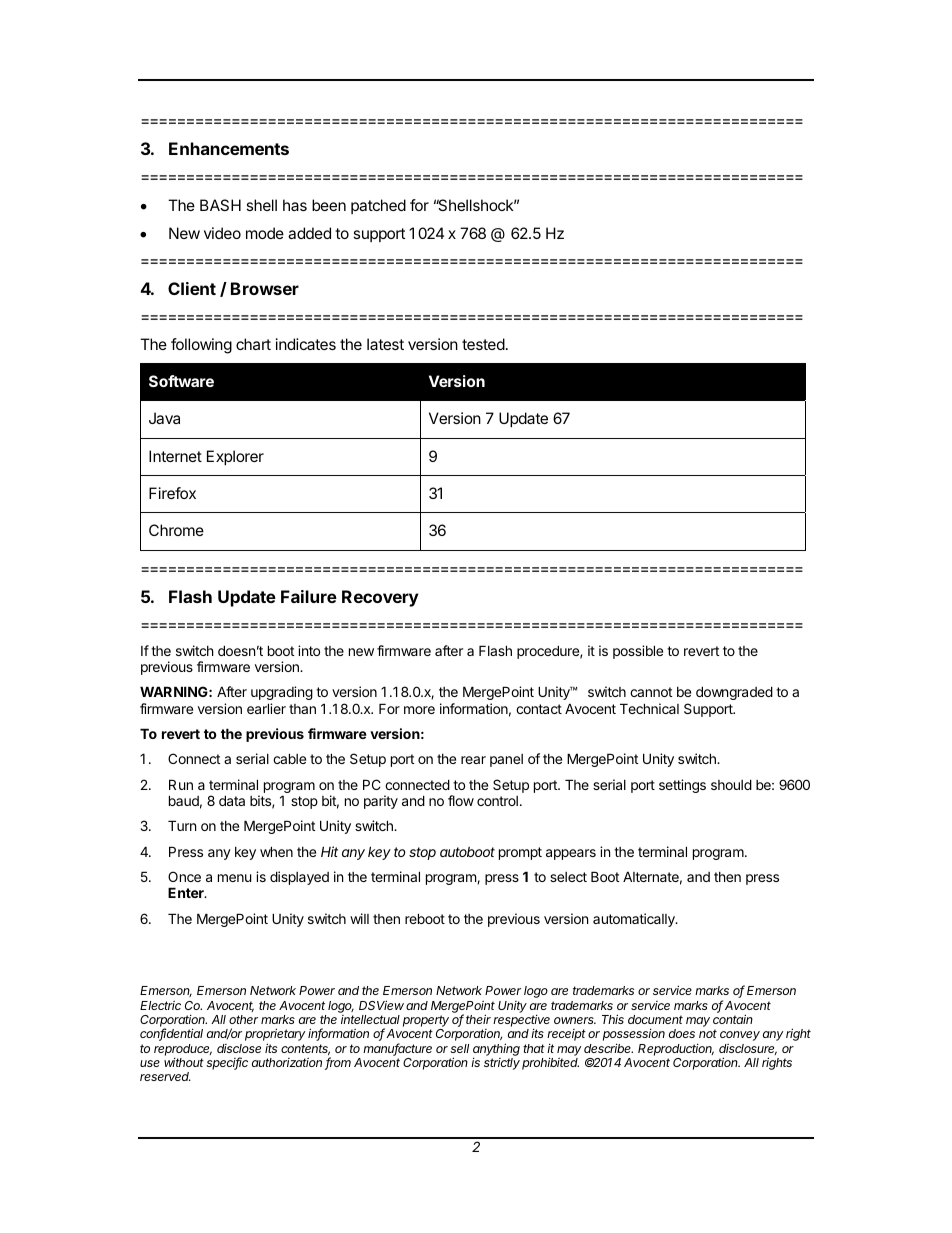 The height and width of the screenshot is (1233, 952). Describe the element at coordinates (483, 344) in the screenshot. I see `tested` at that location.
